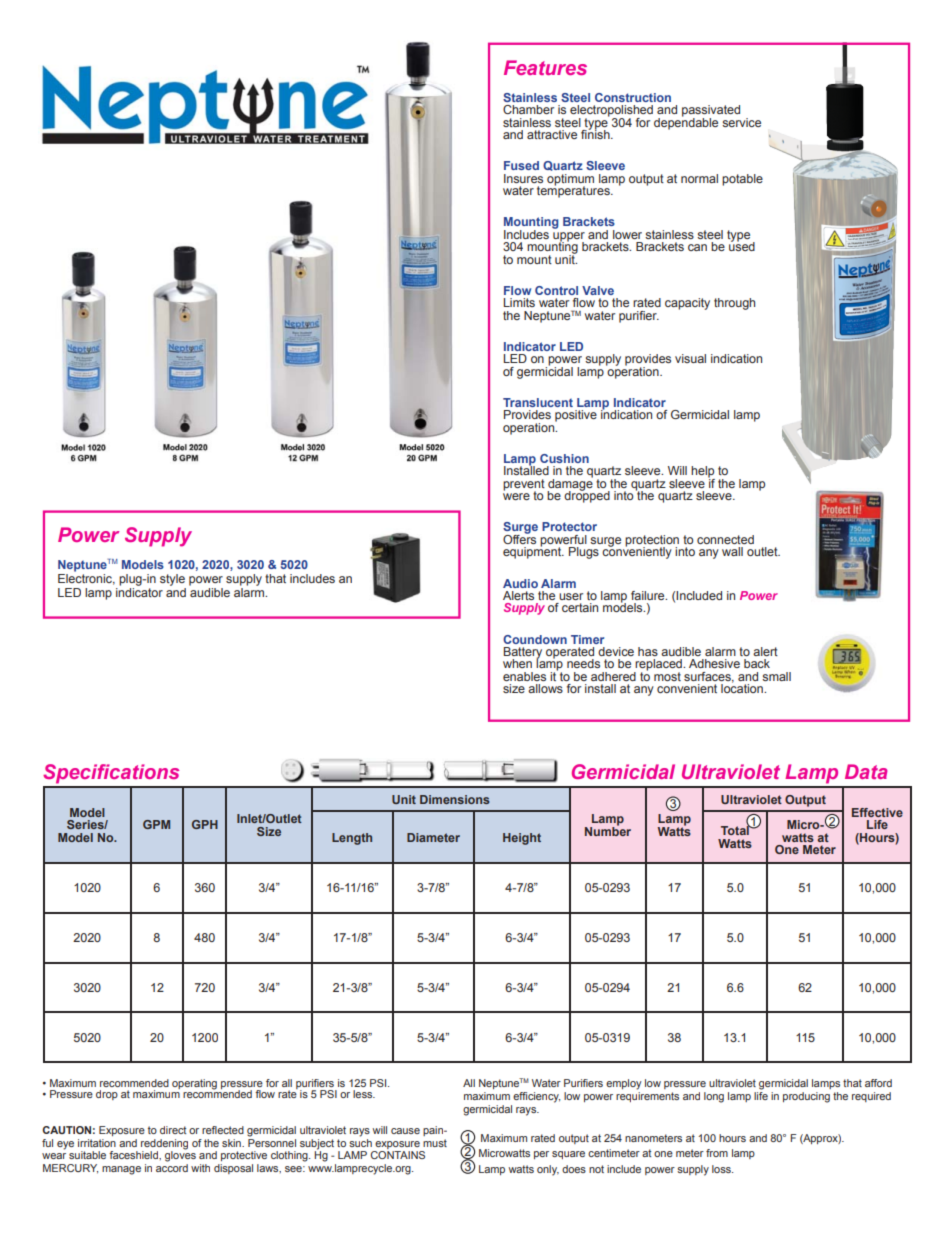  Describe the element at coordinates (741, 122) in the image. I see `service` at that location.
